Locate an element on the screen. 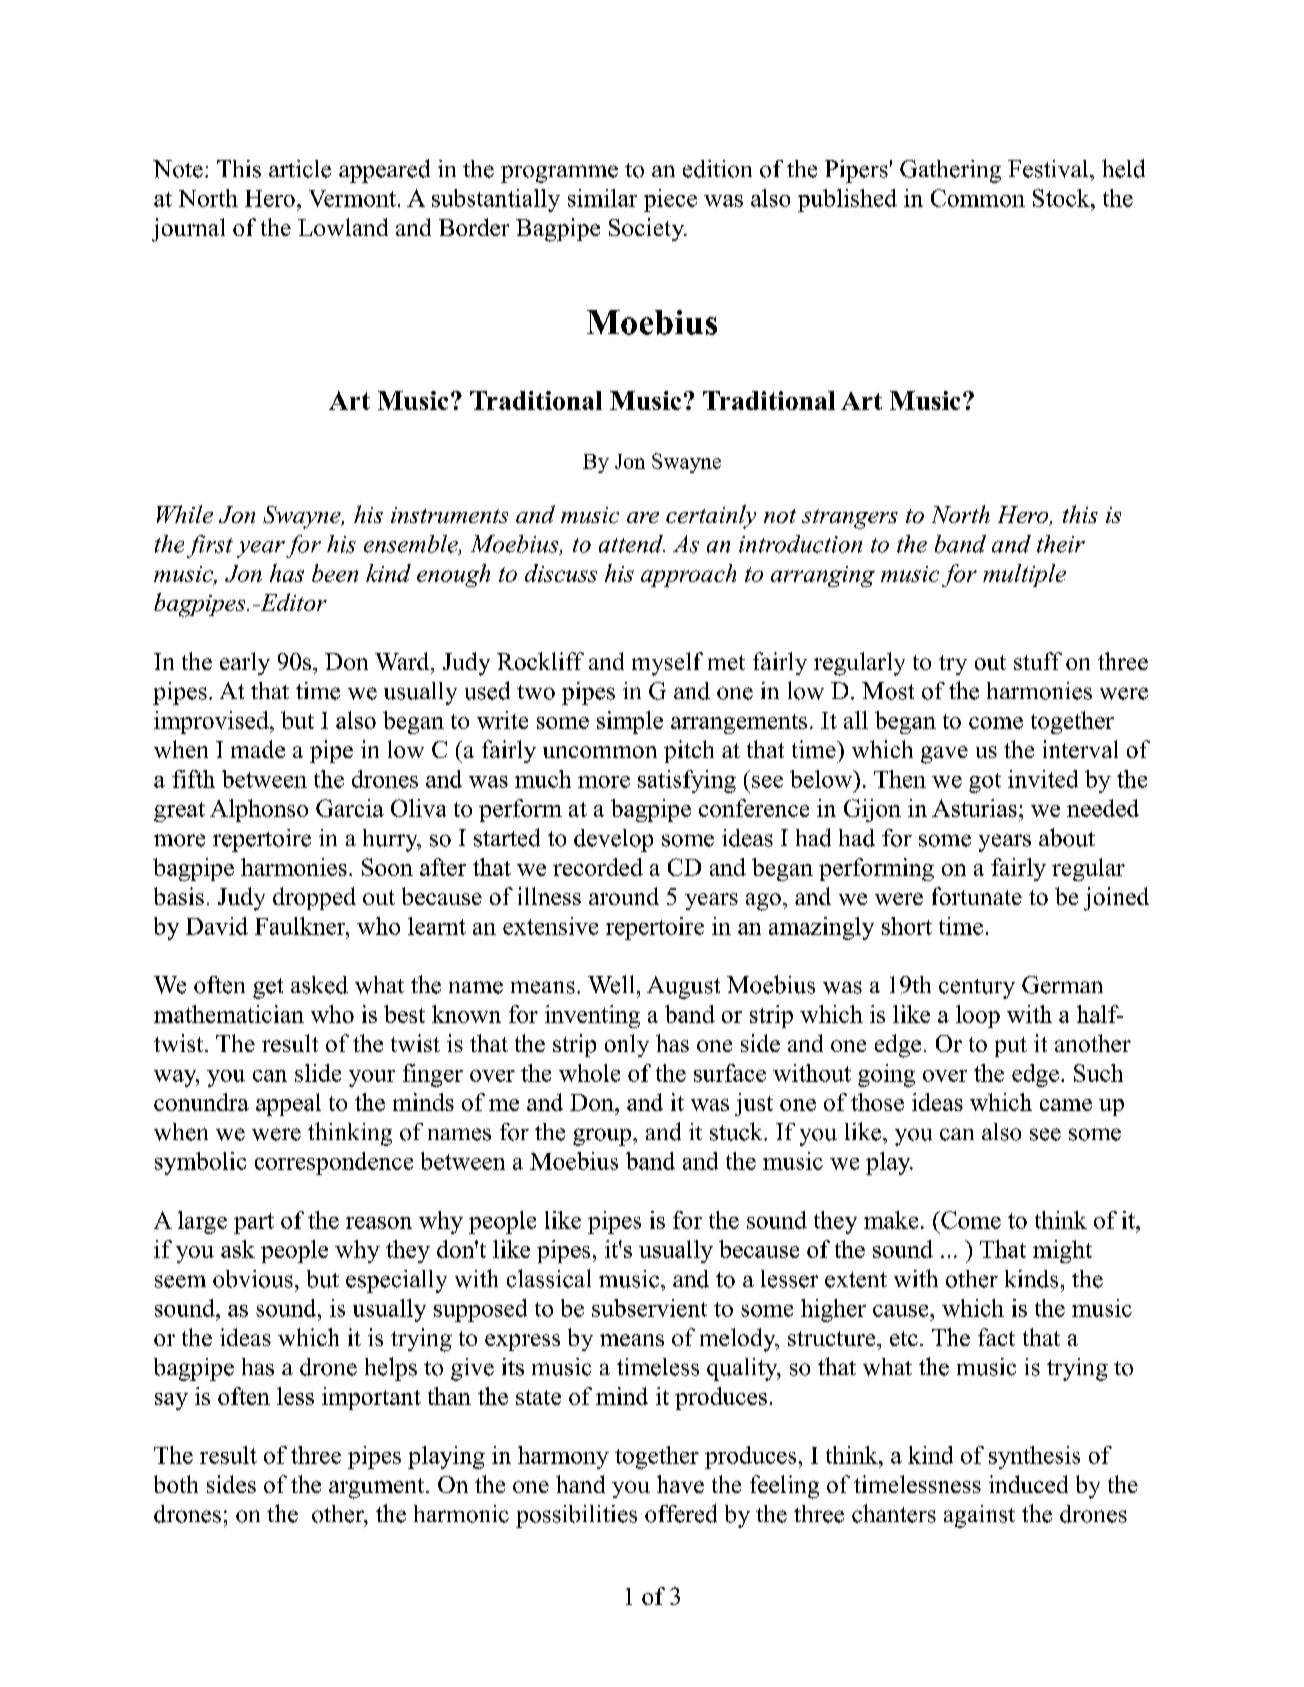  first is located at coordinates (210, 546).
